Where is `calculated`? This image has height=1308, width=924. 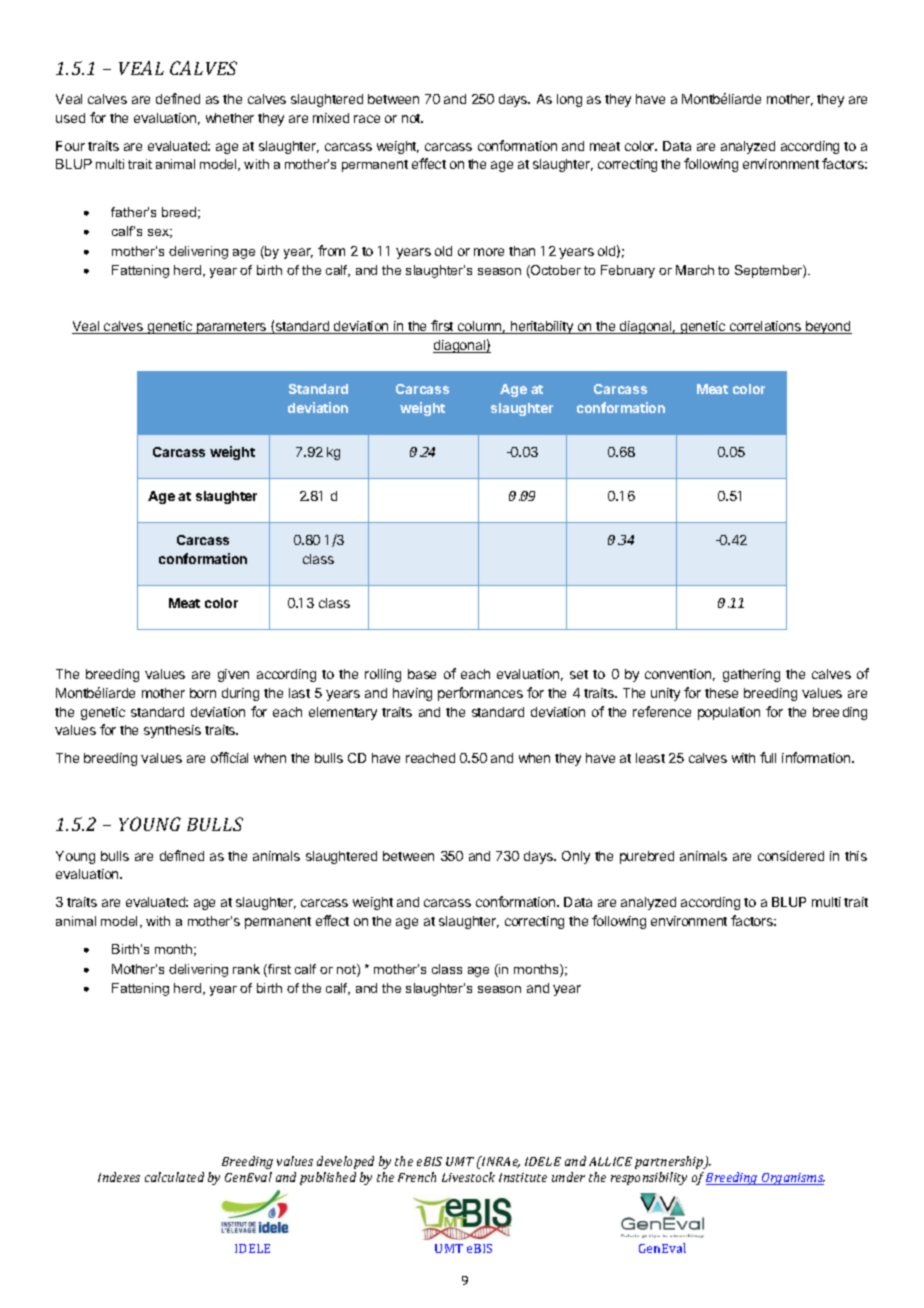 calculated is located at coordinates (174, 1177).
